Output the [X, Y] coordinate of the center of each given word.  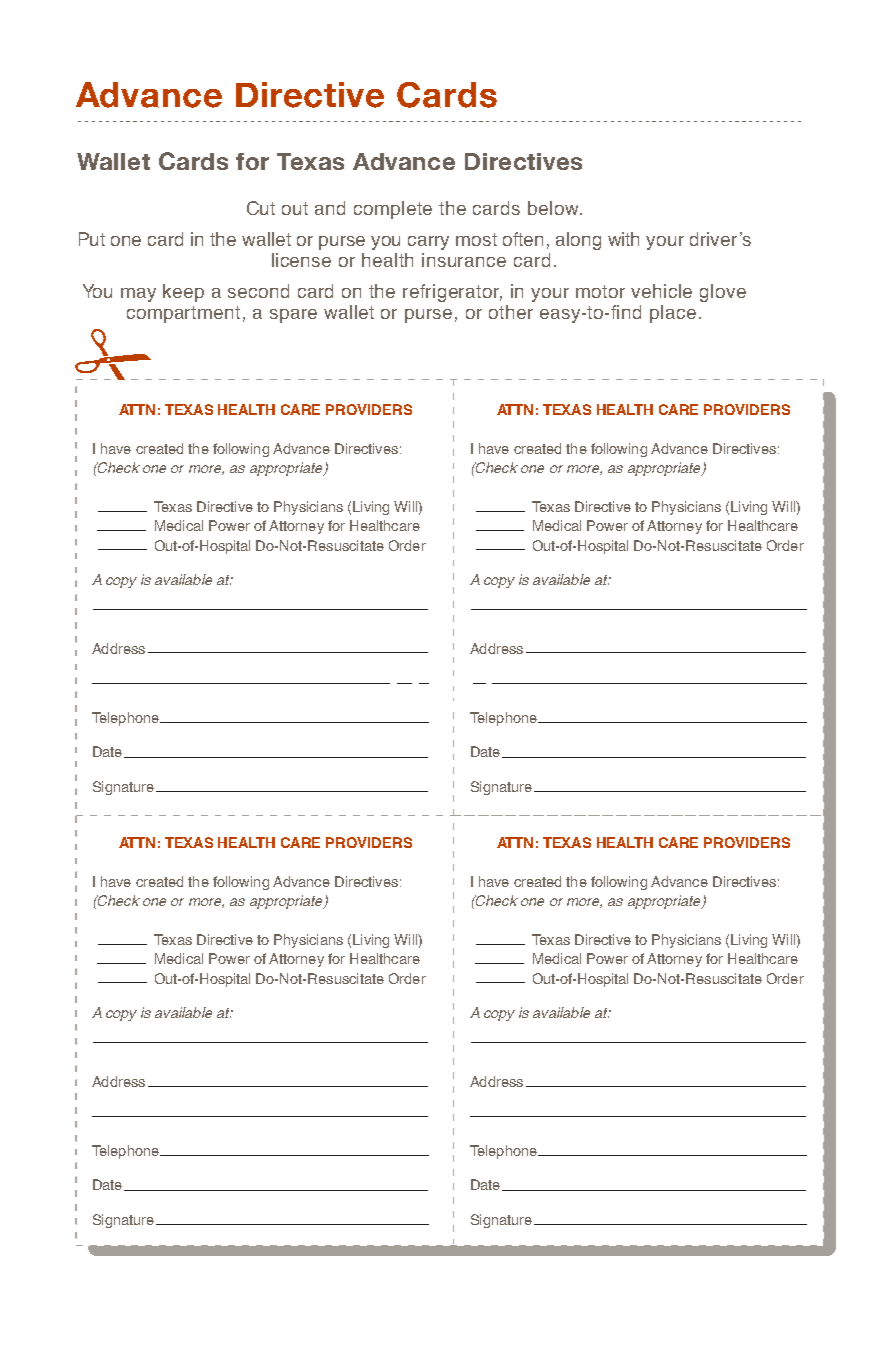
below [554, 208]
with [623, 239]
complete [393, 210]
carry [428, 243]
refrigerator [452, 293]
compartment [183, 314]
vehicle [661, 291]
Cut [261, 208]
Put [92, 239]
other [511, 312]
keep [183, 293]
